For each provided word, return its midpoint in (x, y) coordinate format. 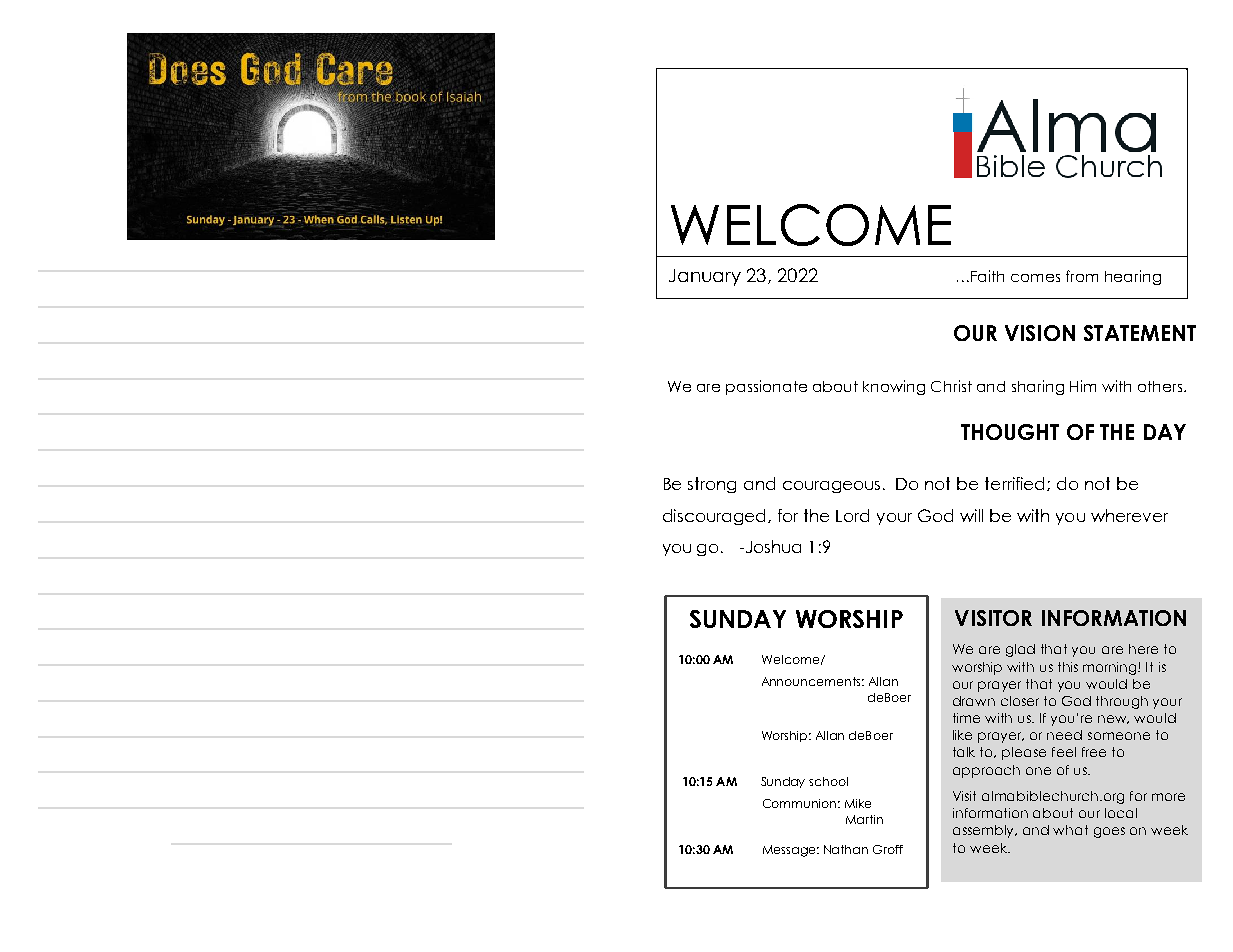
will (971, 515)
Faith (987, 276)
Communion (799, 803)
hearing (1133, 277)
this (1068, 667)
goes (1109, 832)
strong (712, 485)
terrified (1016, 484)
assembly (985, 831)
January (705, 277)
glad (1020, 650)
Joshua (772, 546)
